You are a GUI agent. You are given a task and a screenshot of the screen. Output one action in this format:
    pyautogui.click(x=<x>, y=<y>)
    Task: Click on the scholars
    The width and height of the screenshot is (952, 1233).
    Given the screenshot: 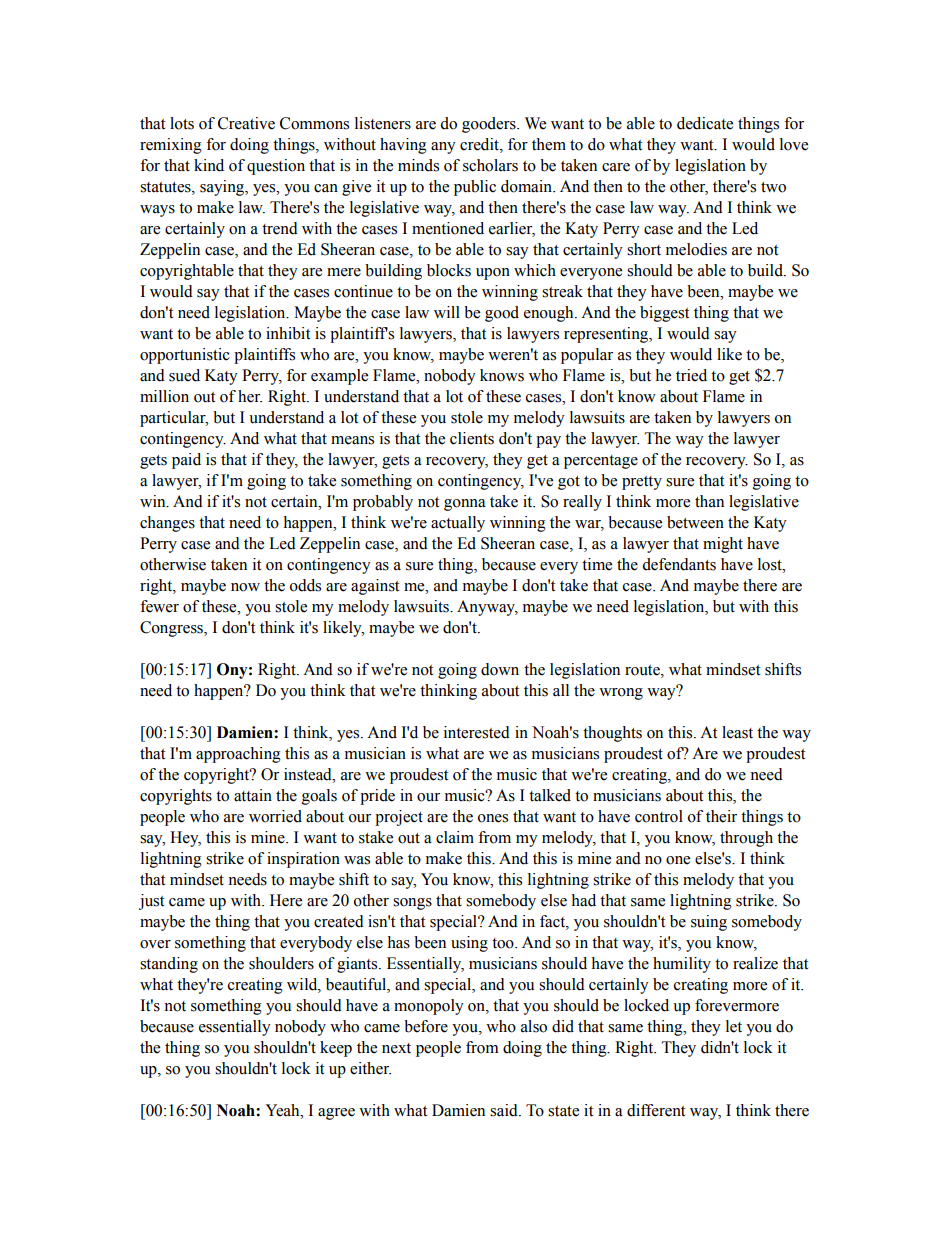 What is the action you would take?
    pyautogui.click(x=490, y=165)
